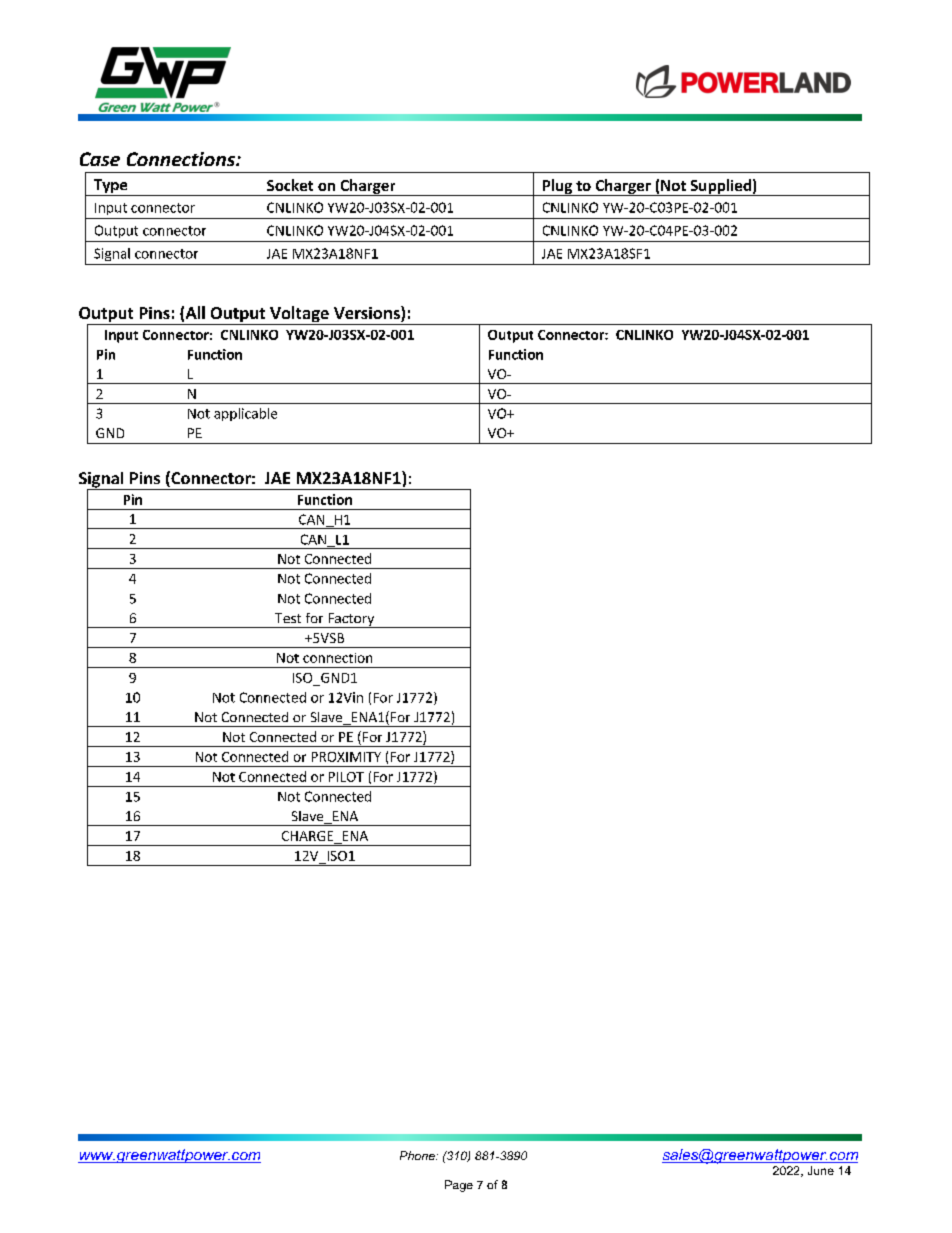 The height and width of the image is (1233, 952). I want to click on Page, so click(459, 1186).
